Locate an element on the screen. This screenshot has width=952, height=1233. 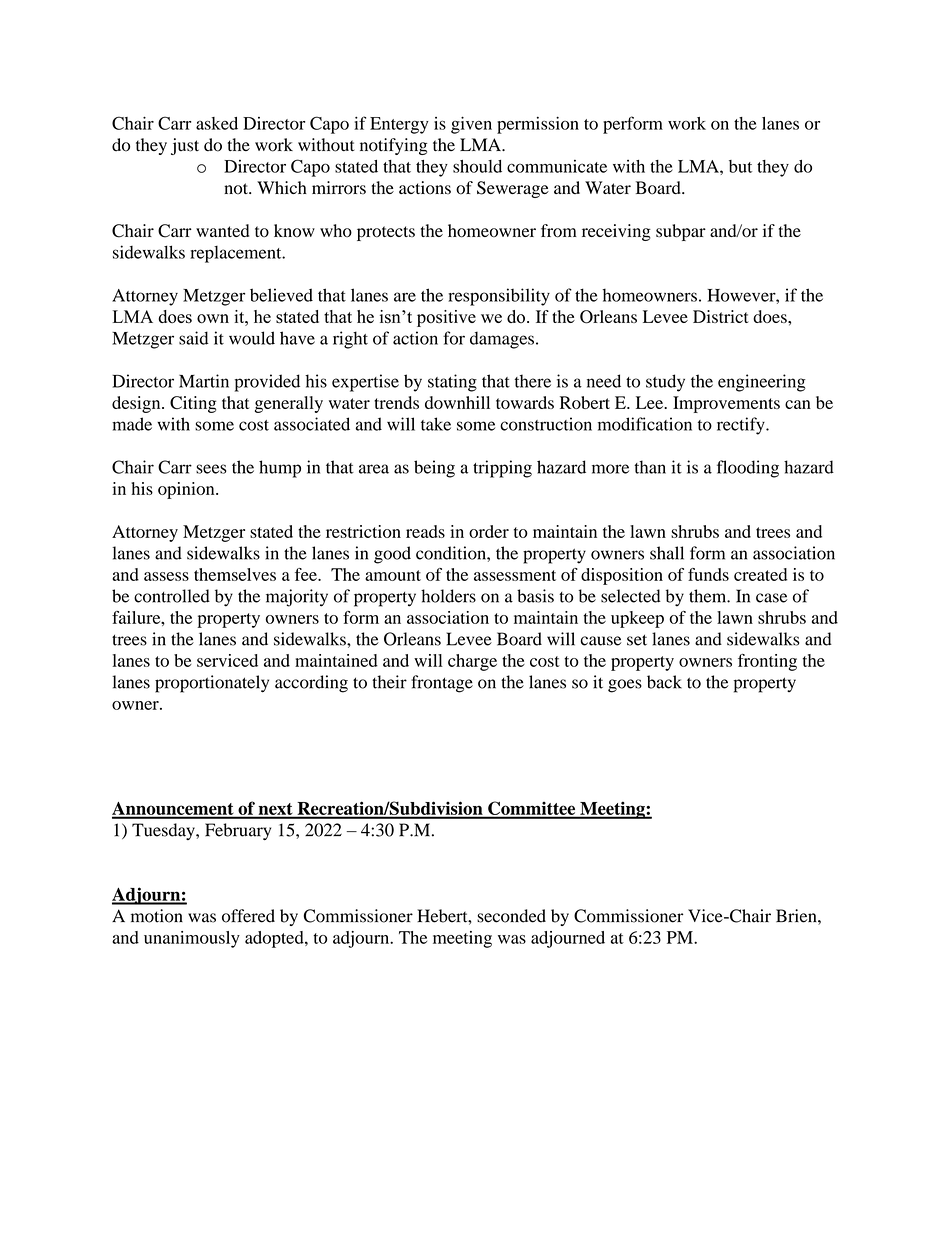
opinion is located at coordinates (187, 490).
